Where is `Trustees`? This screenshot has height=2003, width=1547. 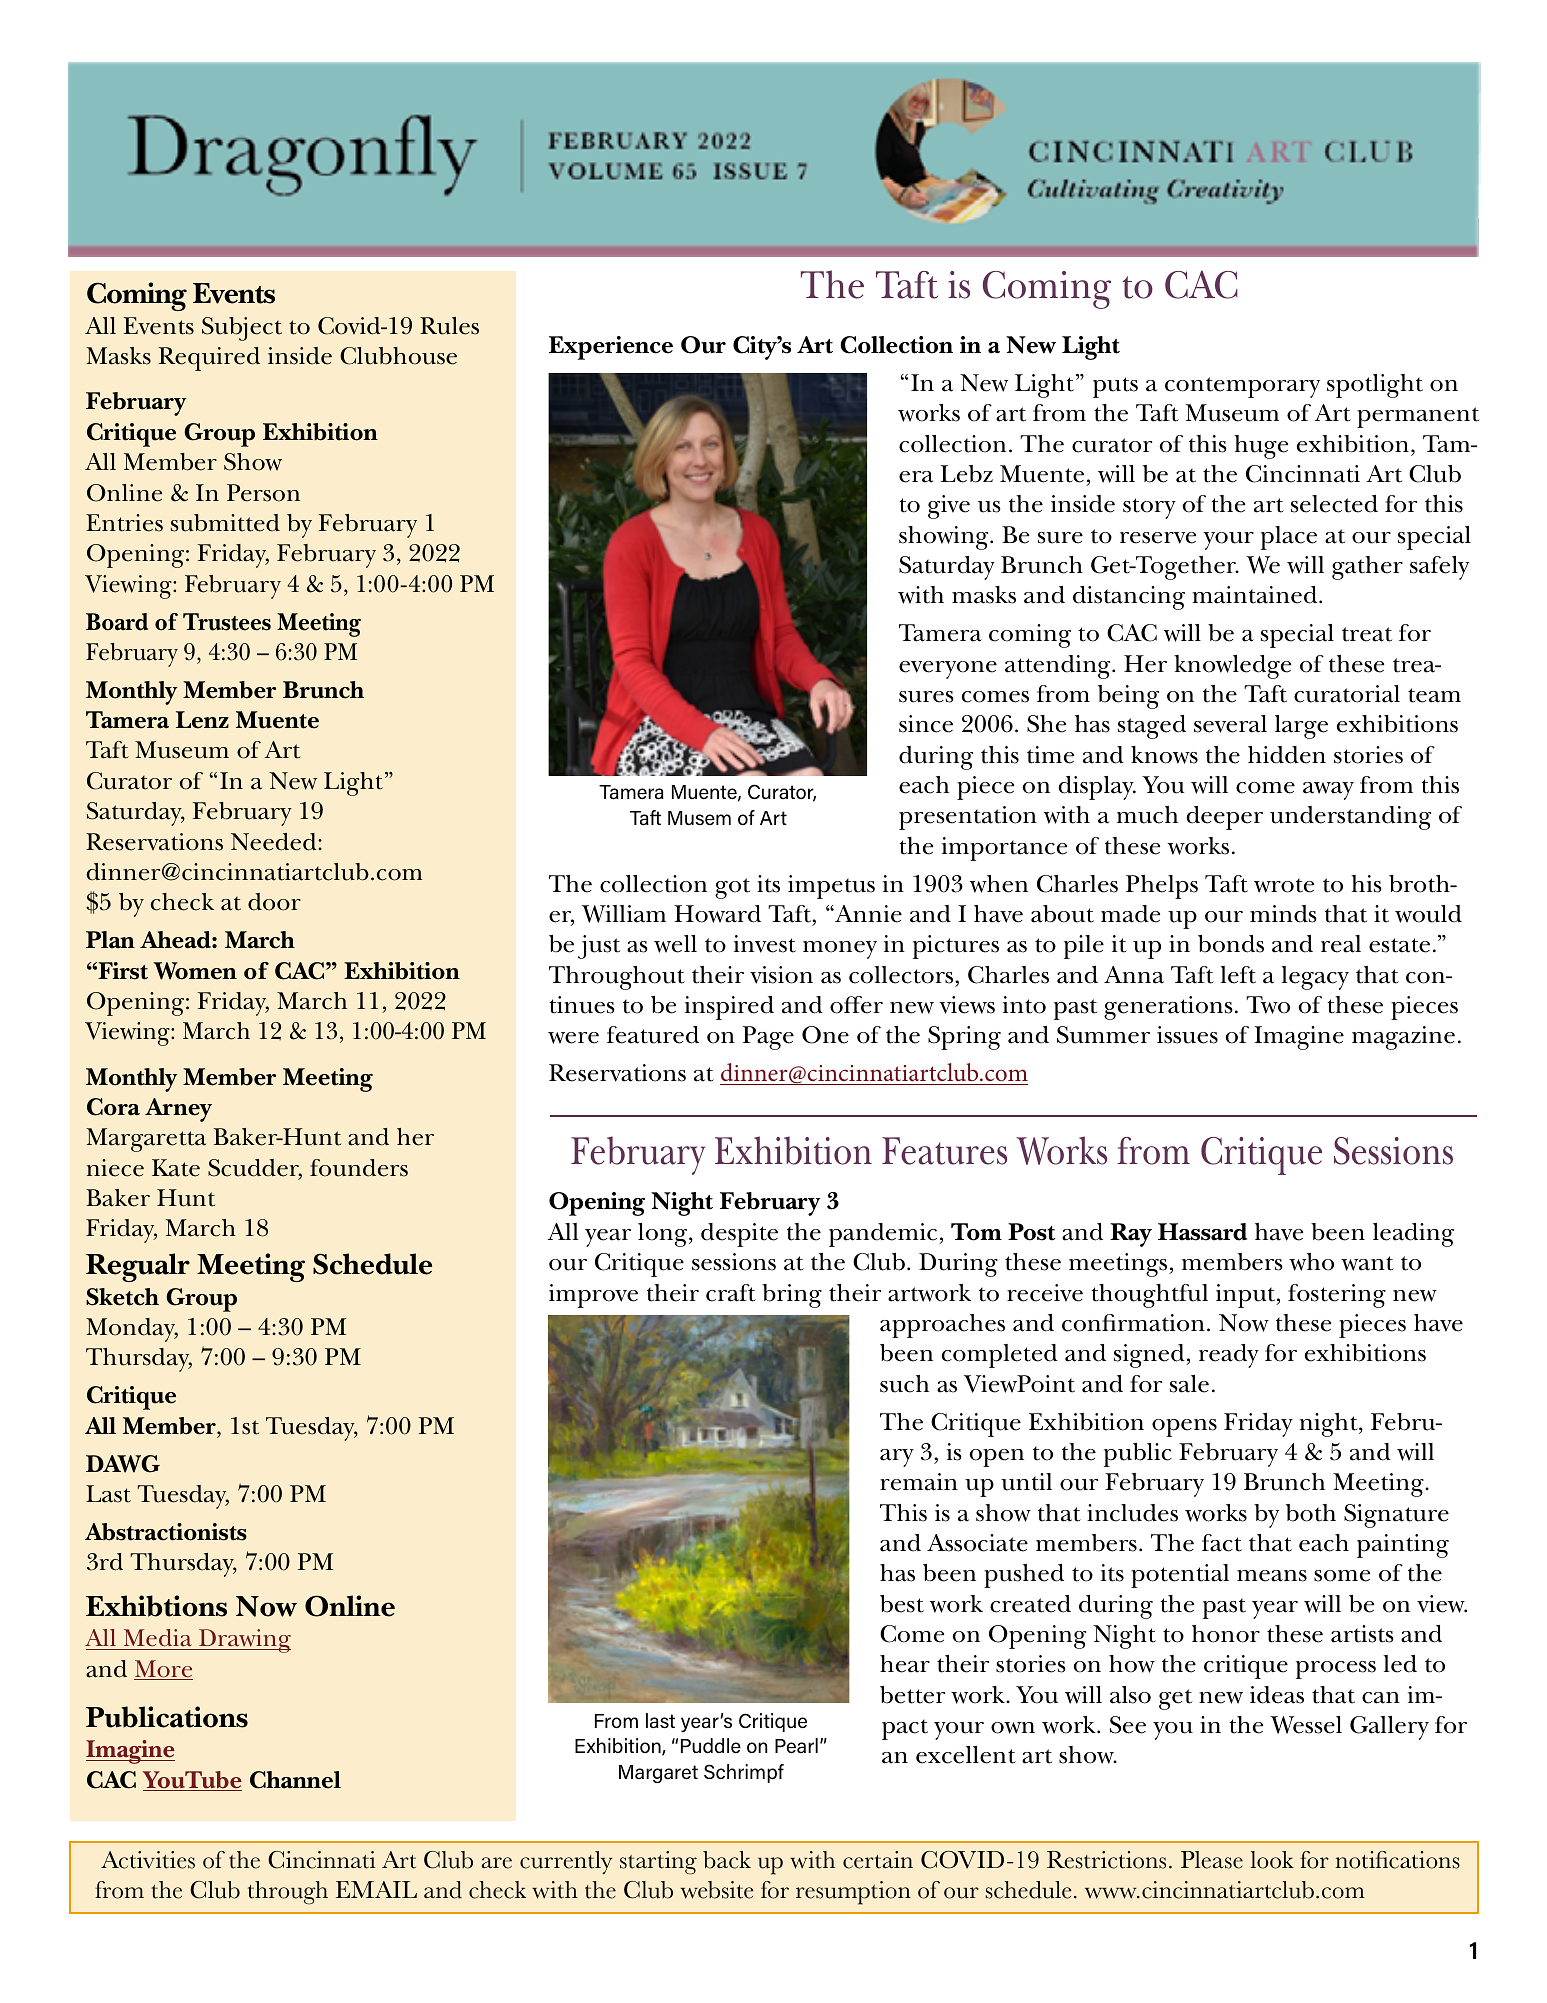 Trustees is located at coordinates (227, 622).
